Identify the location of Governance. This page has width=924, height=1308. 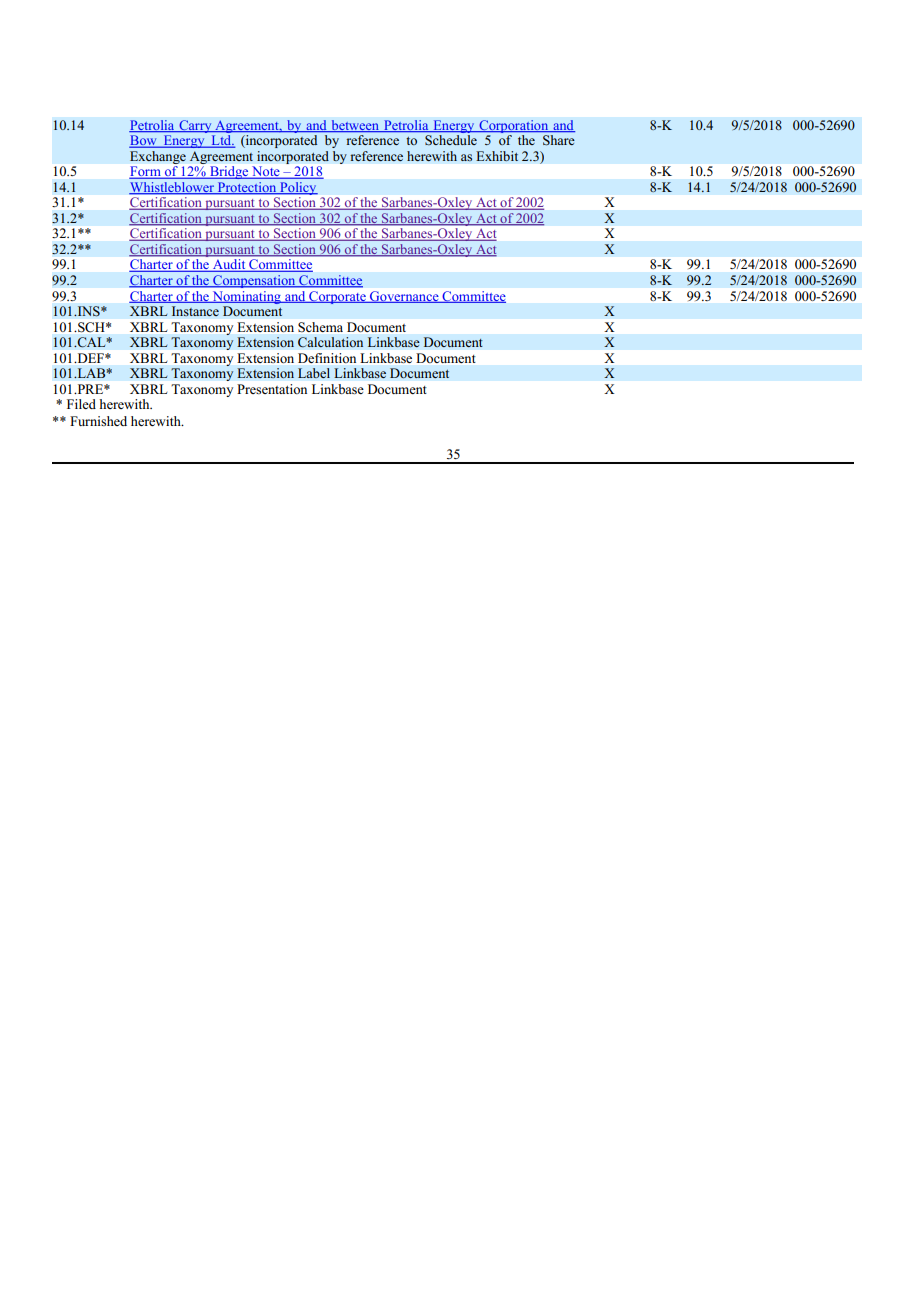
(404, 297).
